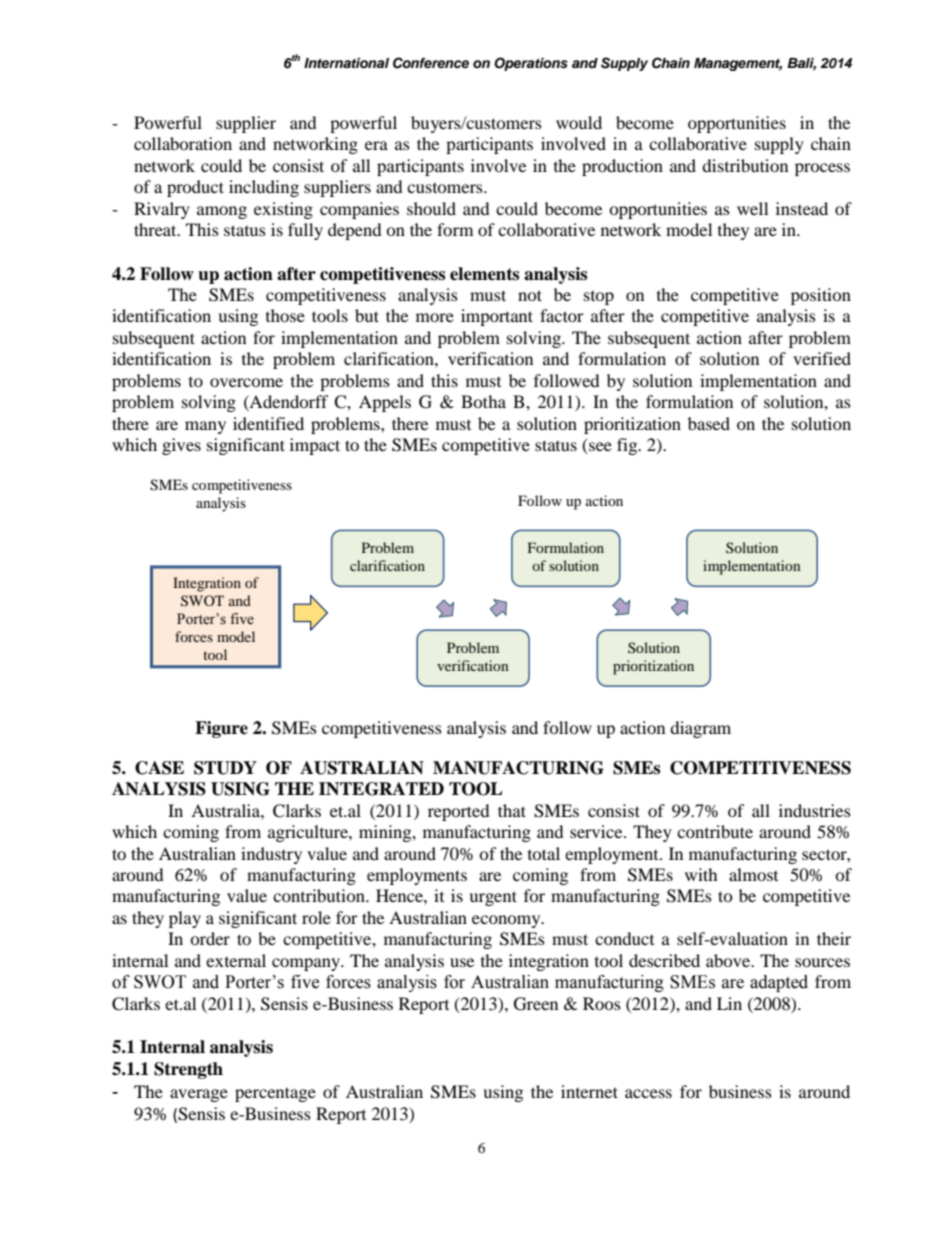 The width and height of the screenshot is (952, 1233). Describe the element at coordinates (738, 64) in the screenshot. I see `Management` at that location.
